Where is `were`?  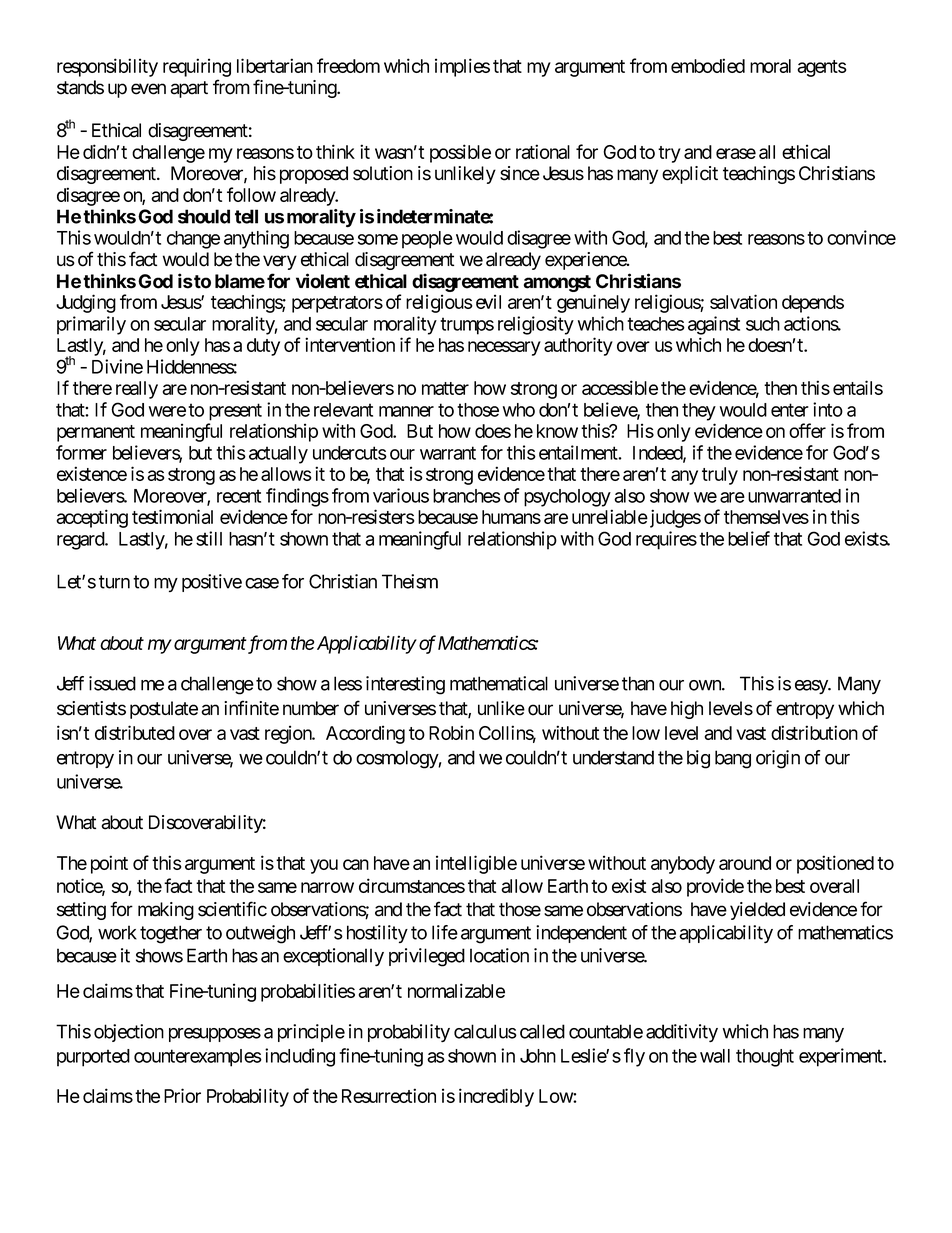
were is located at coordinates (167, 411).
